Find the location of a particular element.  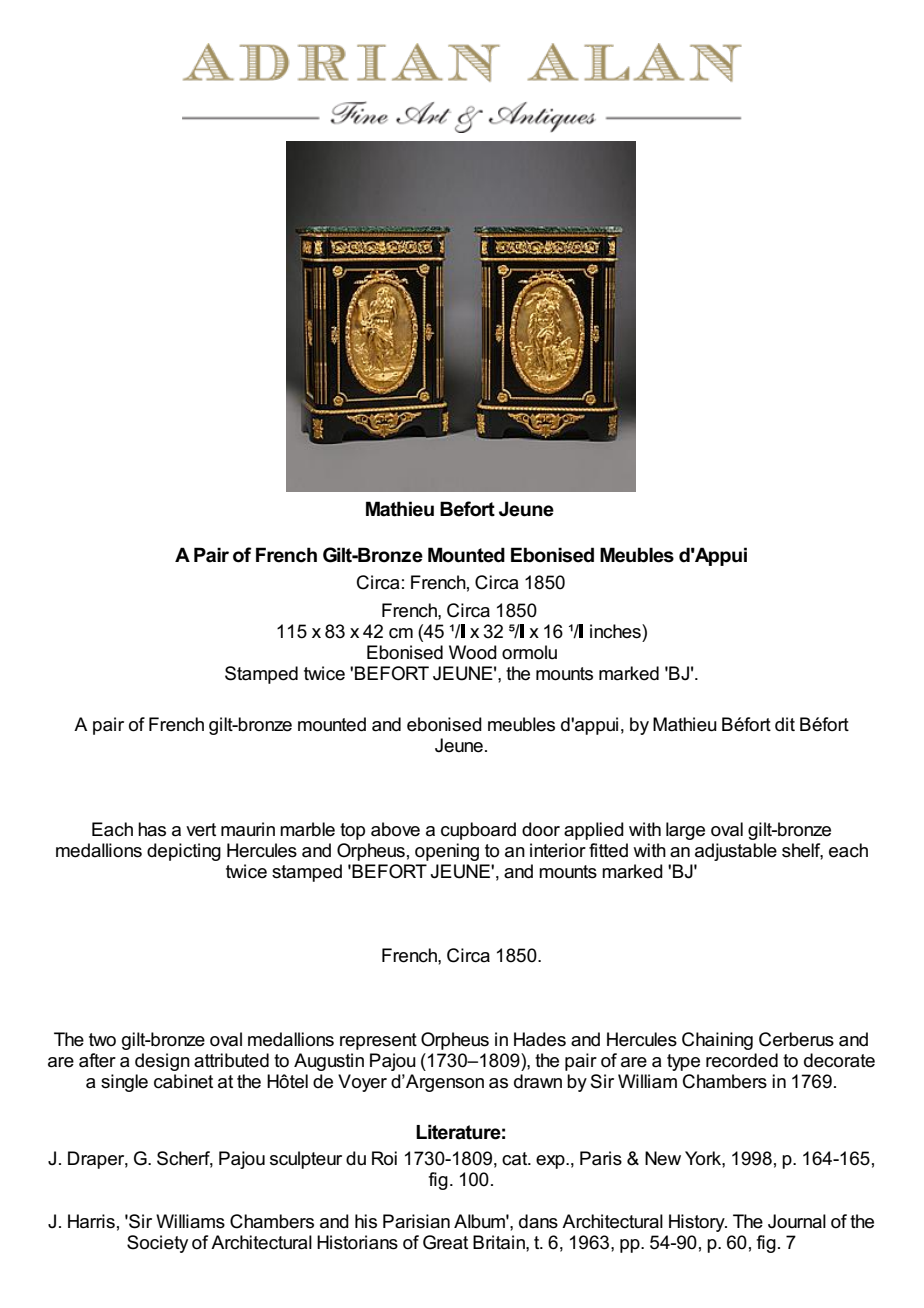

dit is located at coordinates (785, 724).
